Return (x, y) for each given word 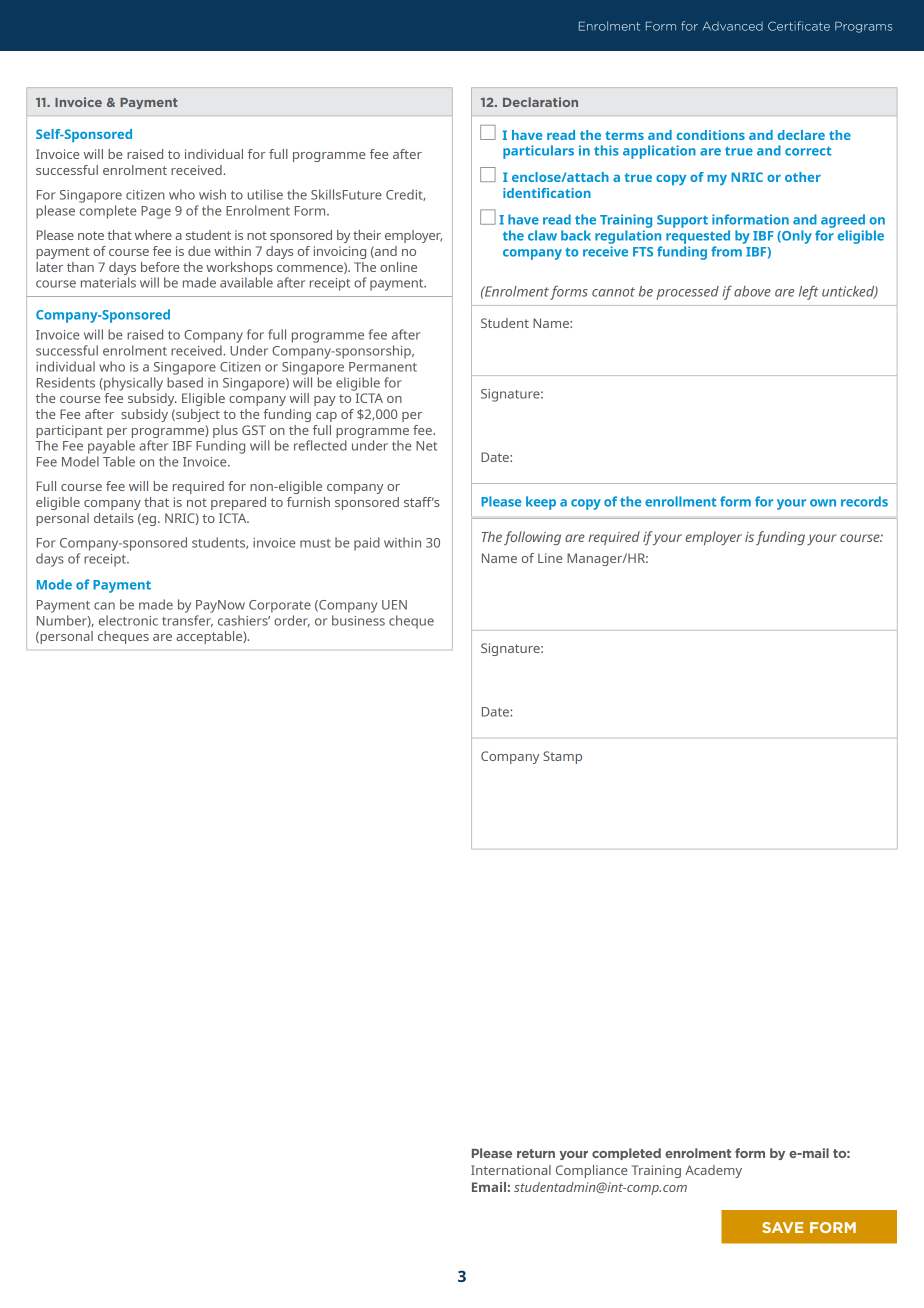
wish (212, 194)
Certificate (799, 26)
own (823, 503)
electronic (128, 620)
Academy (713, 1171)
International (511, 1170)
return (536, 1153)
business (358, 620)
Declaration (540, 102)
